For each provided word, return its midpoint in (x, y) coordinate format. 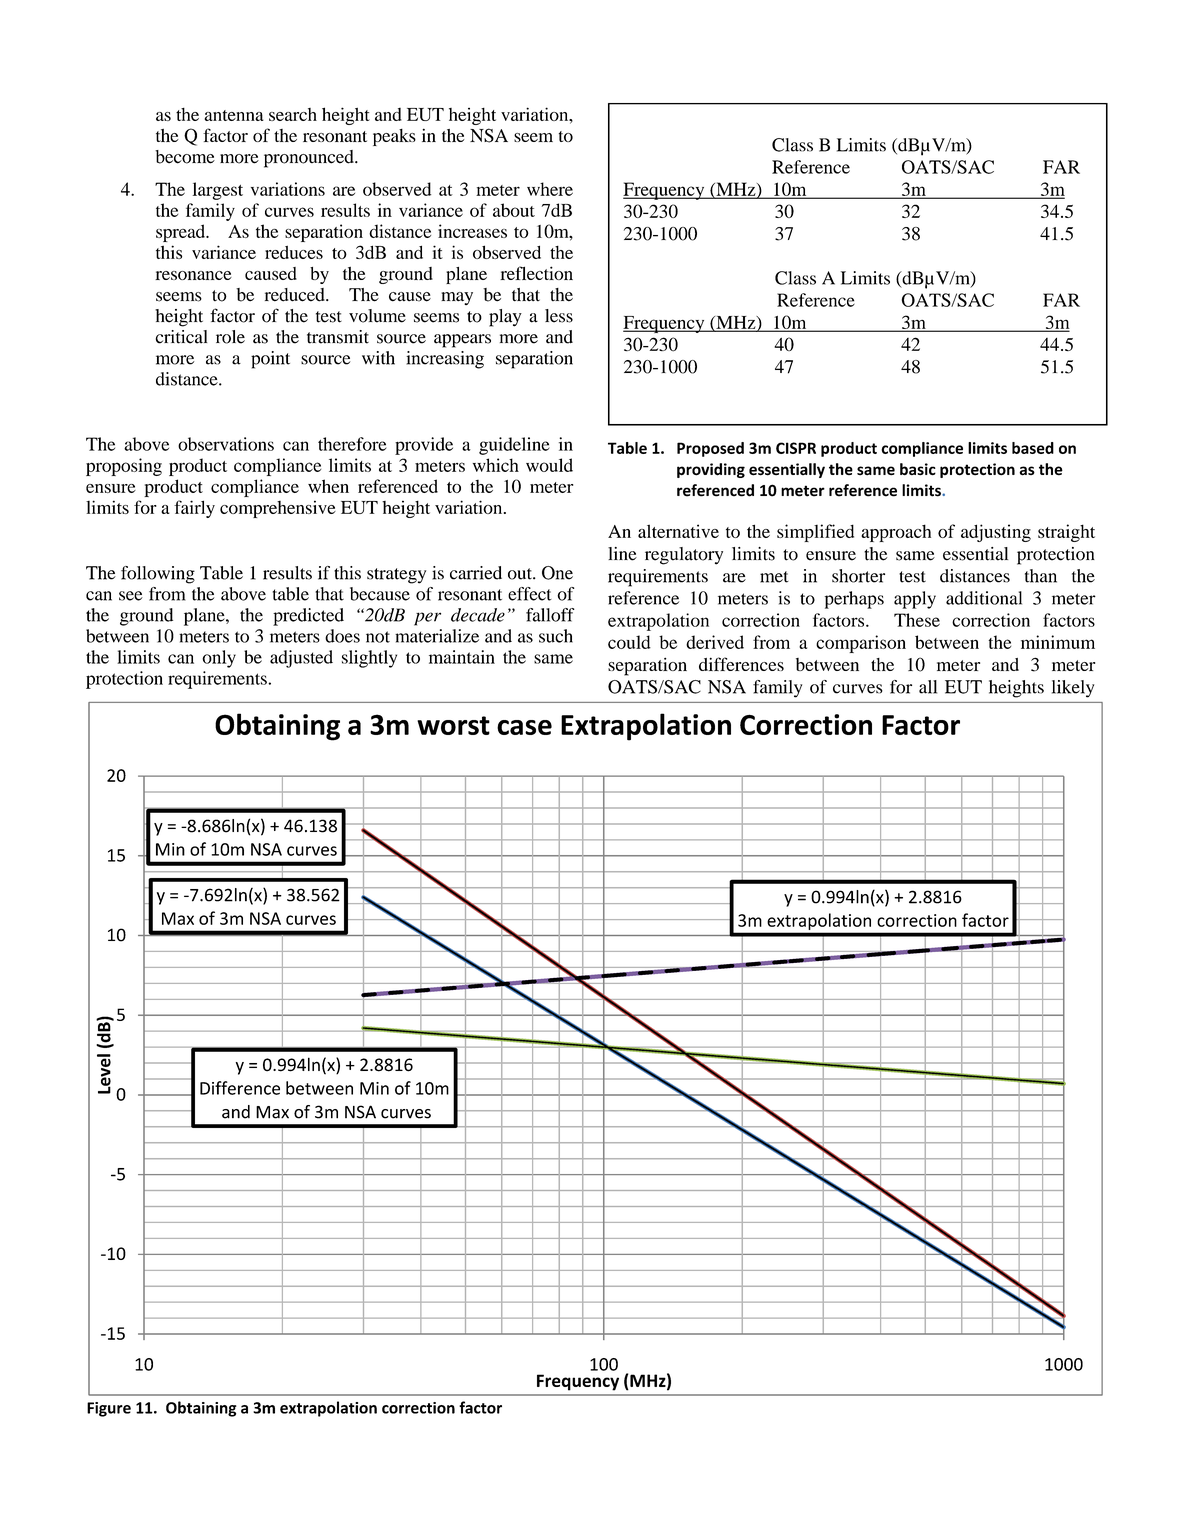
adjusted (301, 659)
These (917, 620)
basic (918, 469)
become (185, 157)
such (556, 636)
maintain (462, 657)
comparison (861, 644)
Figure (109, 1409)
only (219, 659)
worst (453, 725)
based (1033, 448)
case (524, 727)
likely (1073, 689)
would (549, 465)
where (550, 189)
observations (226, 444)
